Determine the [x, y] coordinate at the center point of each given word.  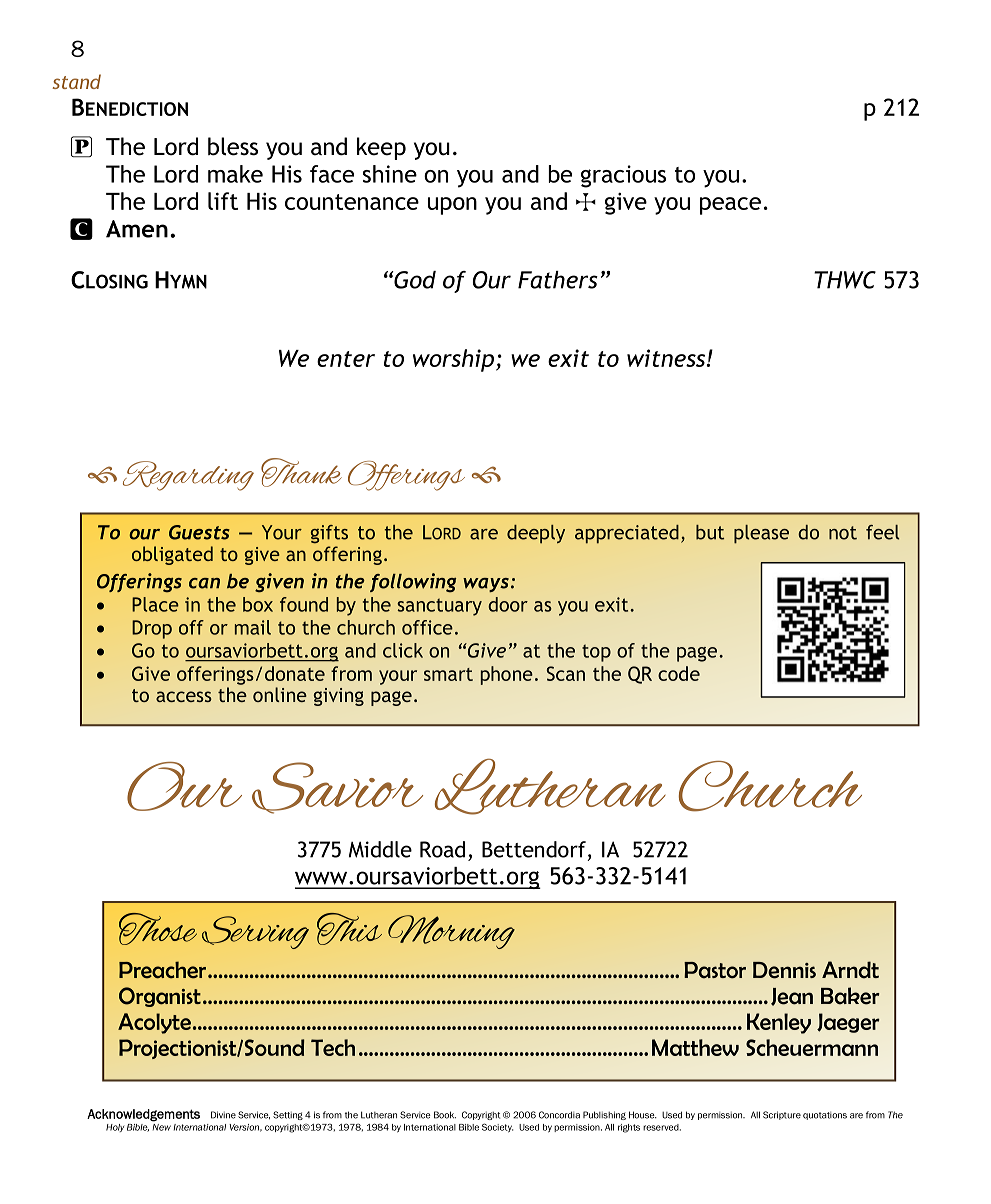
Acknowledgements [143, 1115]
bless [233, 146]
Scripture [782, 1115]
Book [445, 1115]
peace [730, 206]
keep [381, 148]
